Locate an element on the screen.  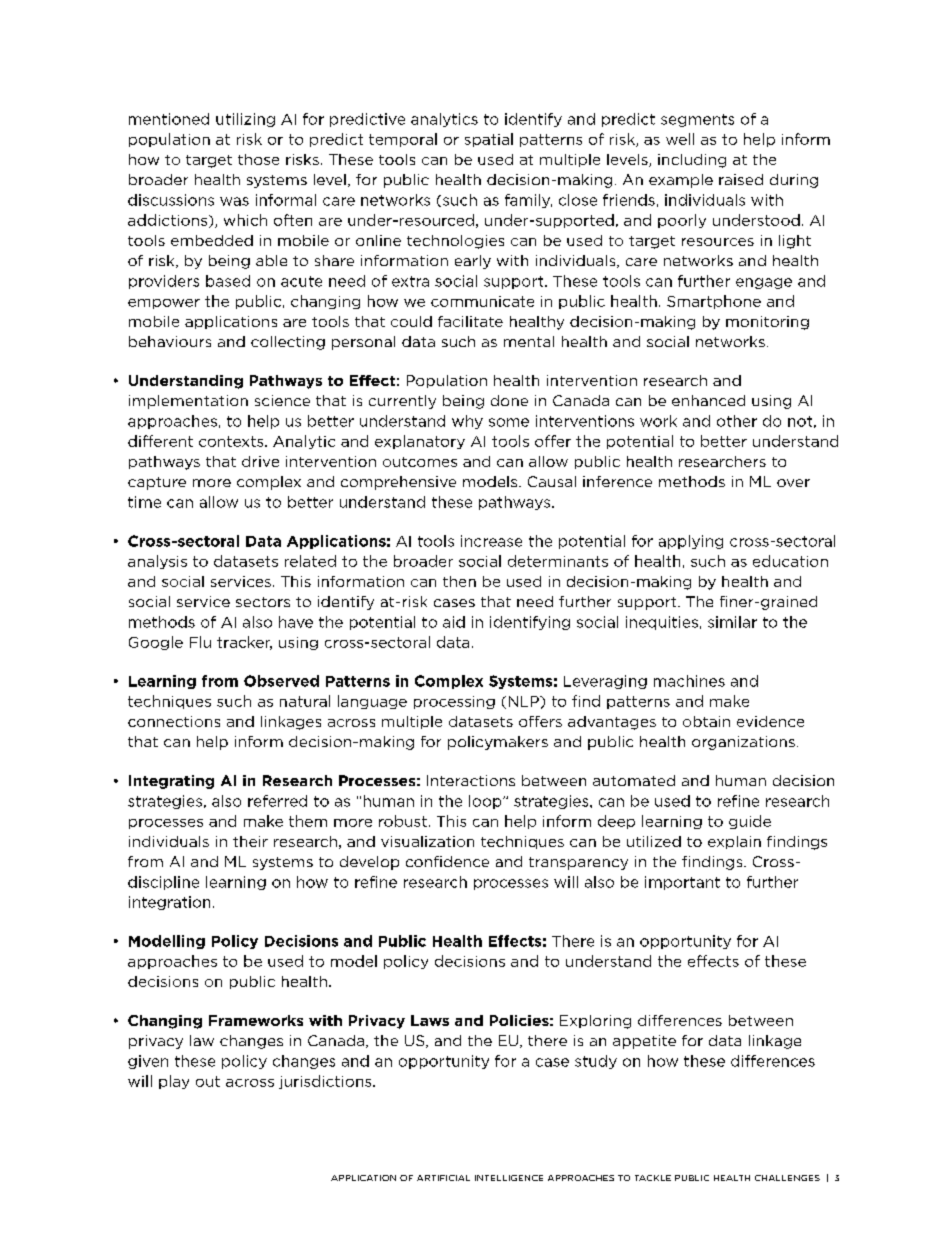
increase is located at coordinates (491, 541).
